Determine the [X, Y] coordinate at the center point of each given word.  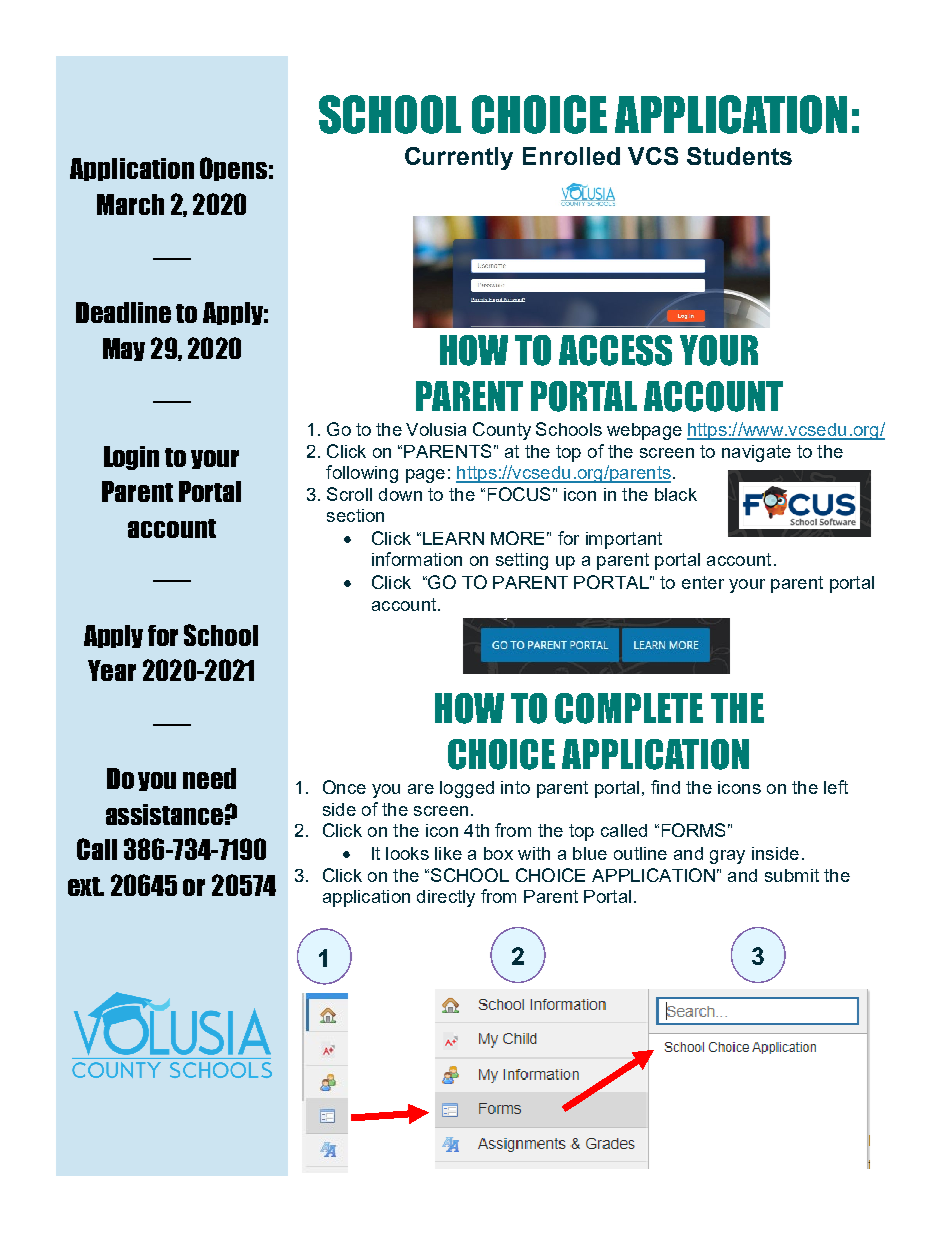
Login [131, 458]
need [209, 778]
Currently [459, 158]
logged [467, 789]
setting [522, 561]
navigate [756, 453]
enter [703, 582]
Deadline [123, 312]
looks [407, 853]
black [676, 494]
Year [112, 670]
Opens [233, 169]
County [502, 431]
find [665, 787]
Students [739, 156]
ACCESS [615, 350]
